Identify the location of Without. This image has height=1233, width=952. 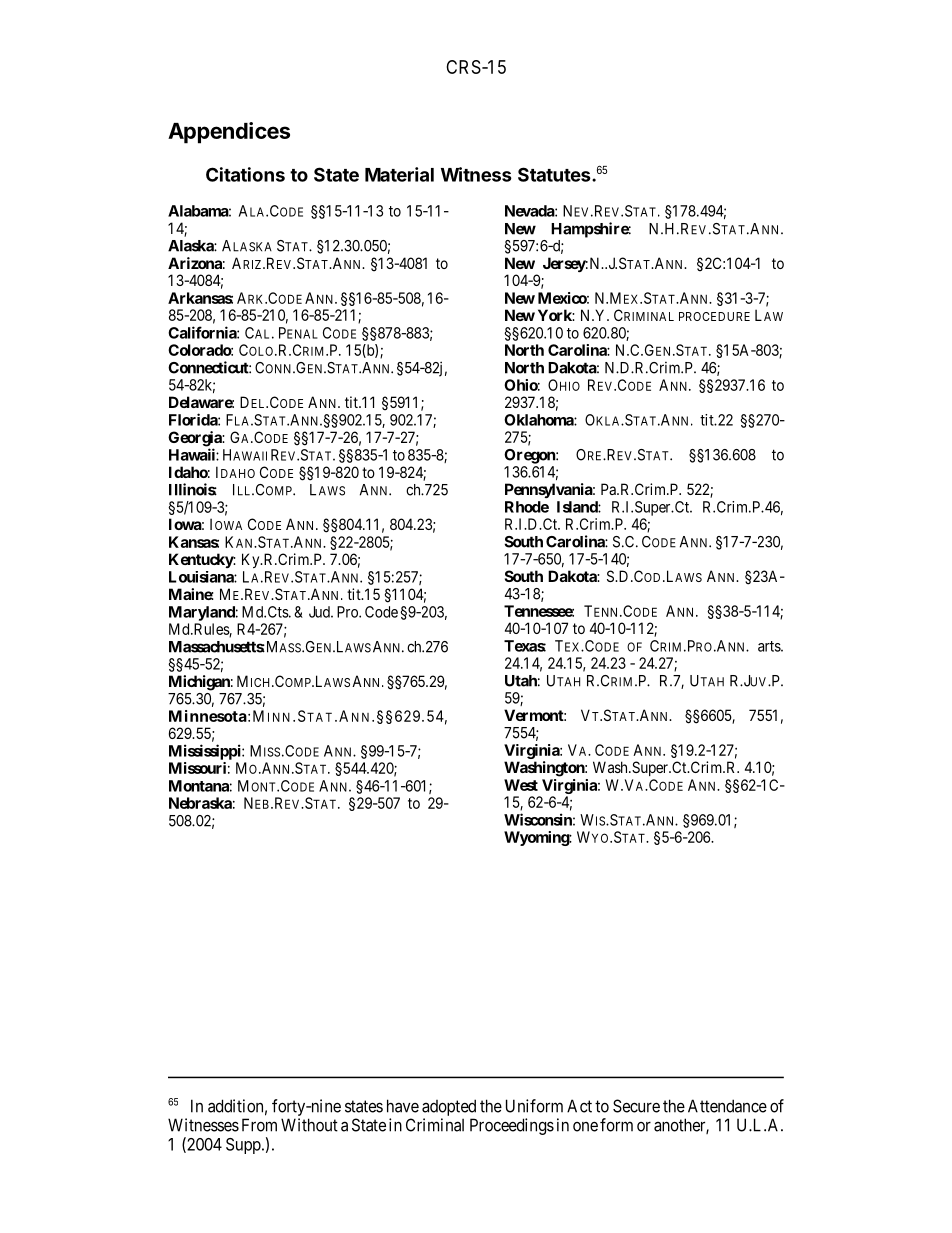
(309, 1125).
